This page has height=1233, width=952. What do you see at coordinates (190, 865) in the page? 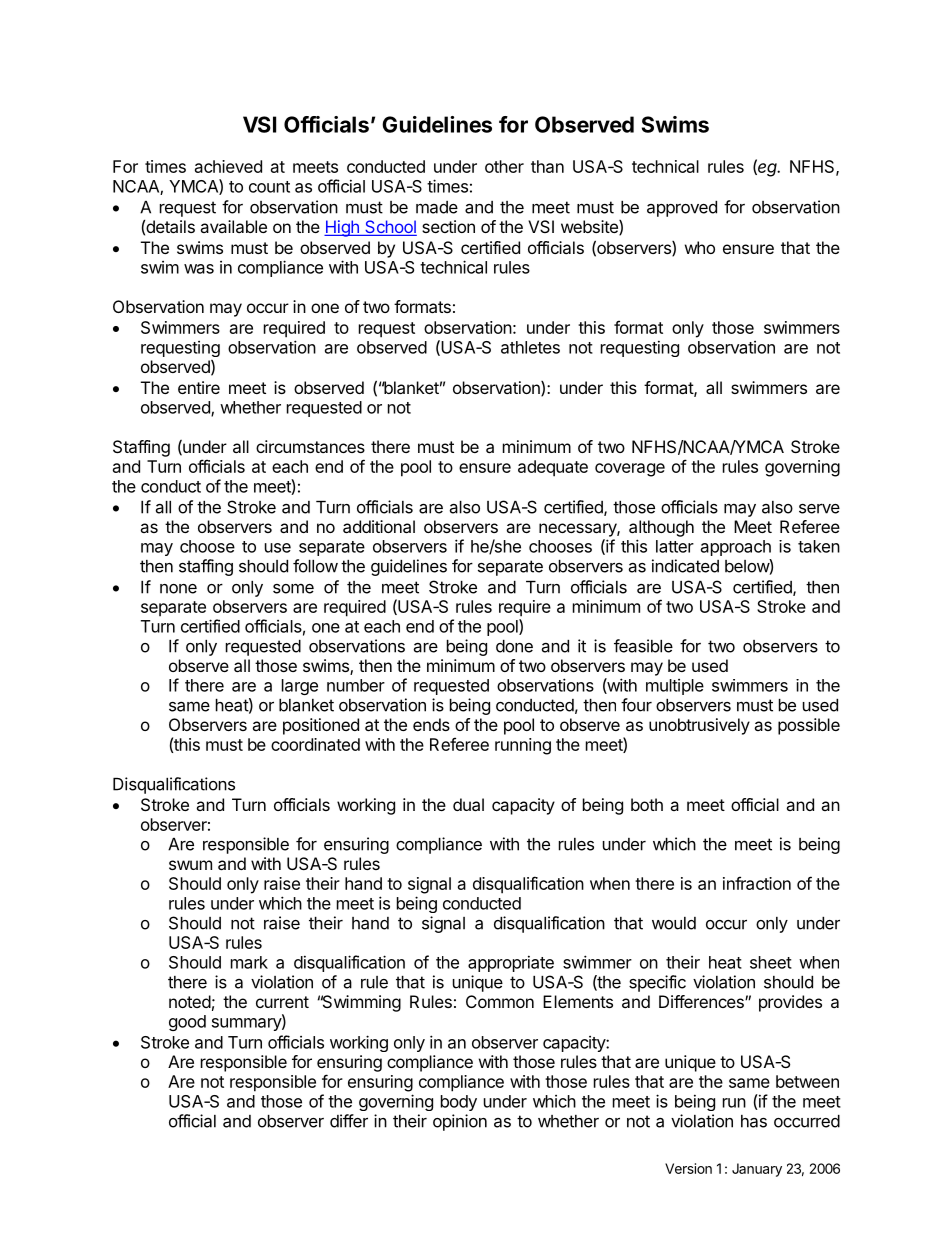
I see `swum` at bounding box center [190, 865].
